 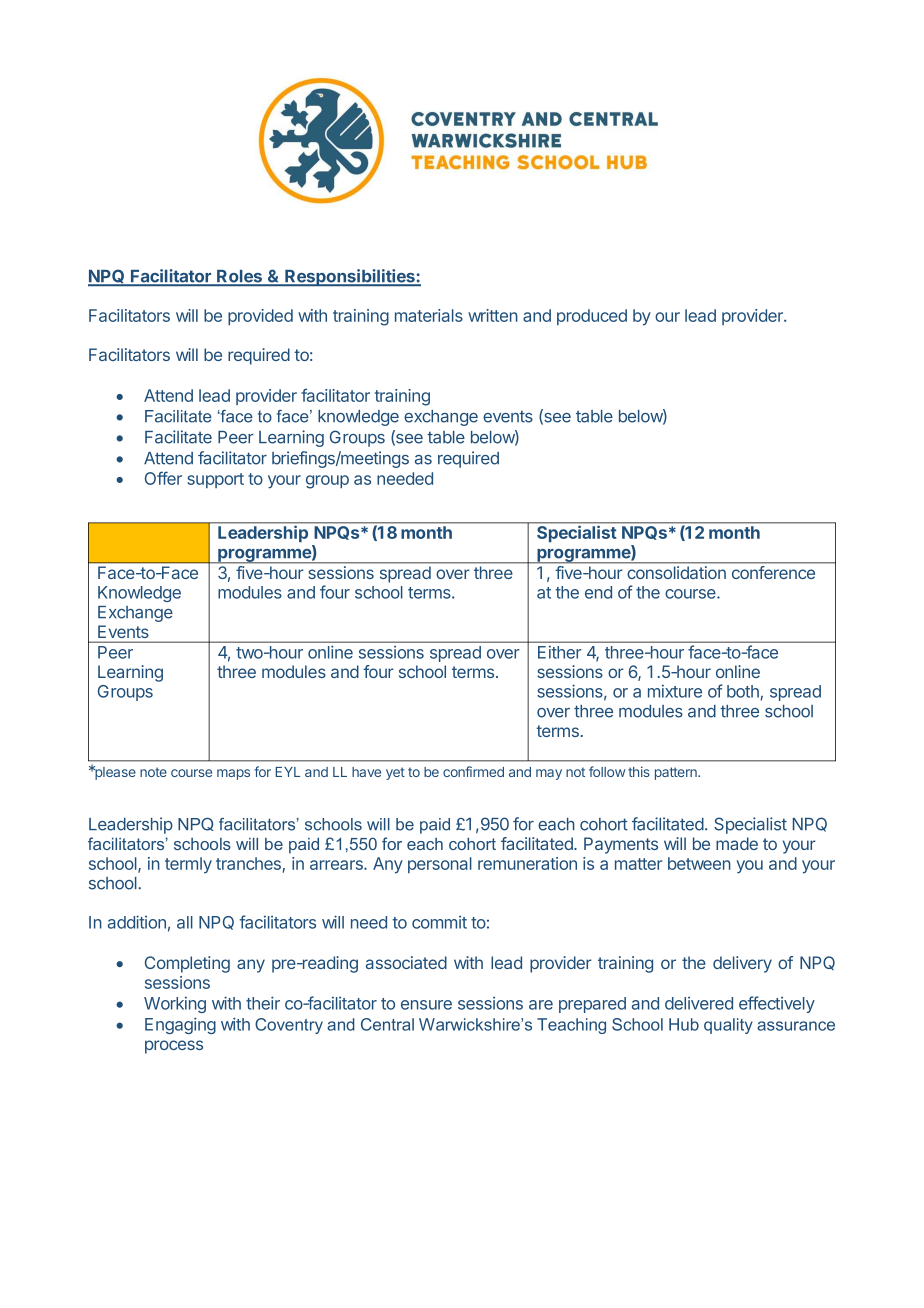 I want to click on termly, so click(x=188, y=865).
